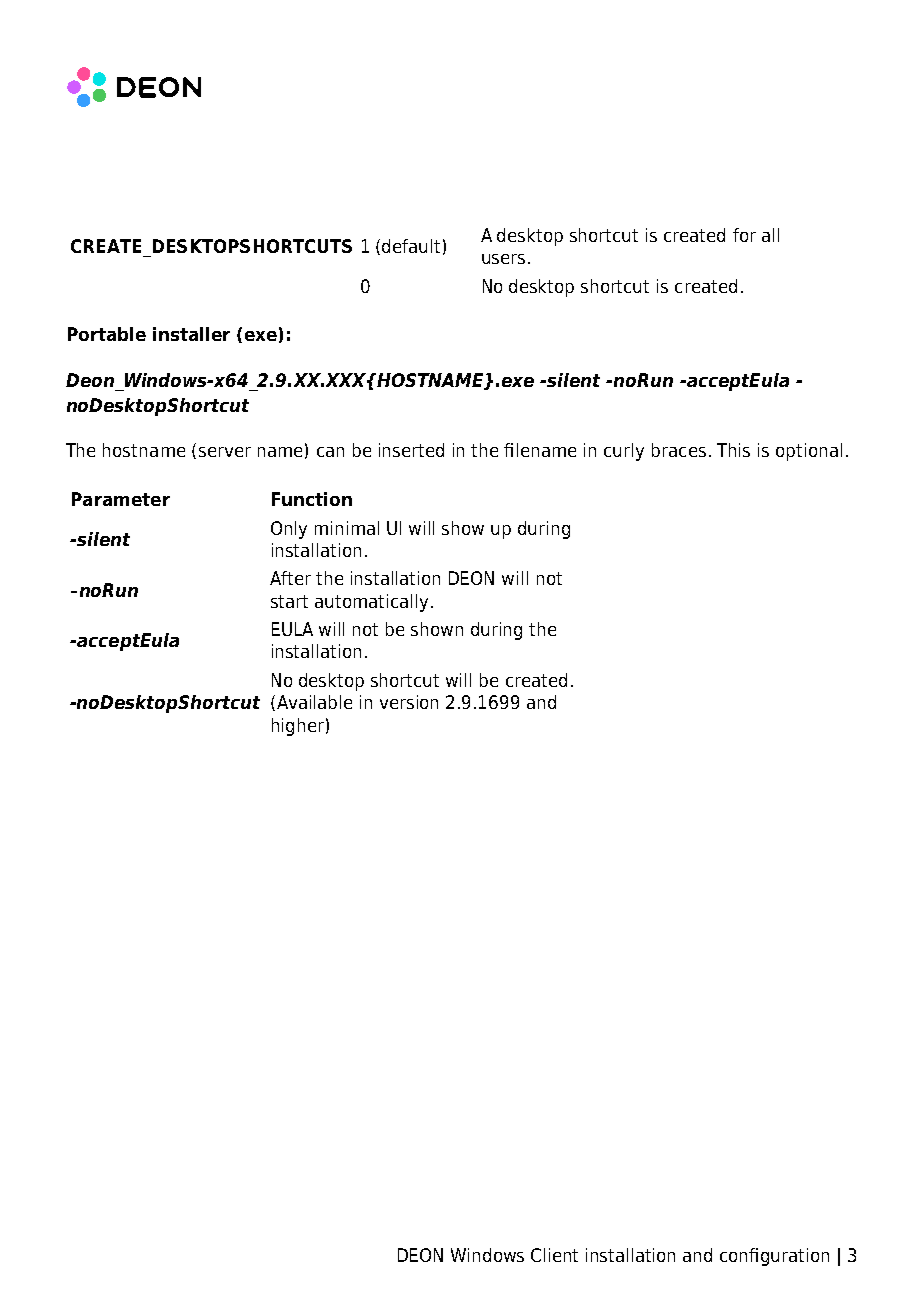  What do you see at coordinates (289, 601) in the document?
I see `start` at bounding box center [289, 601].
